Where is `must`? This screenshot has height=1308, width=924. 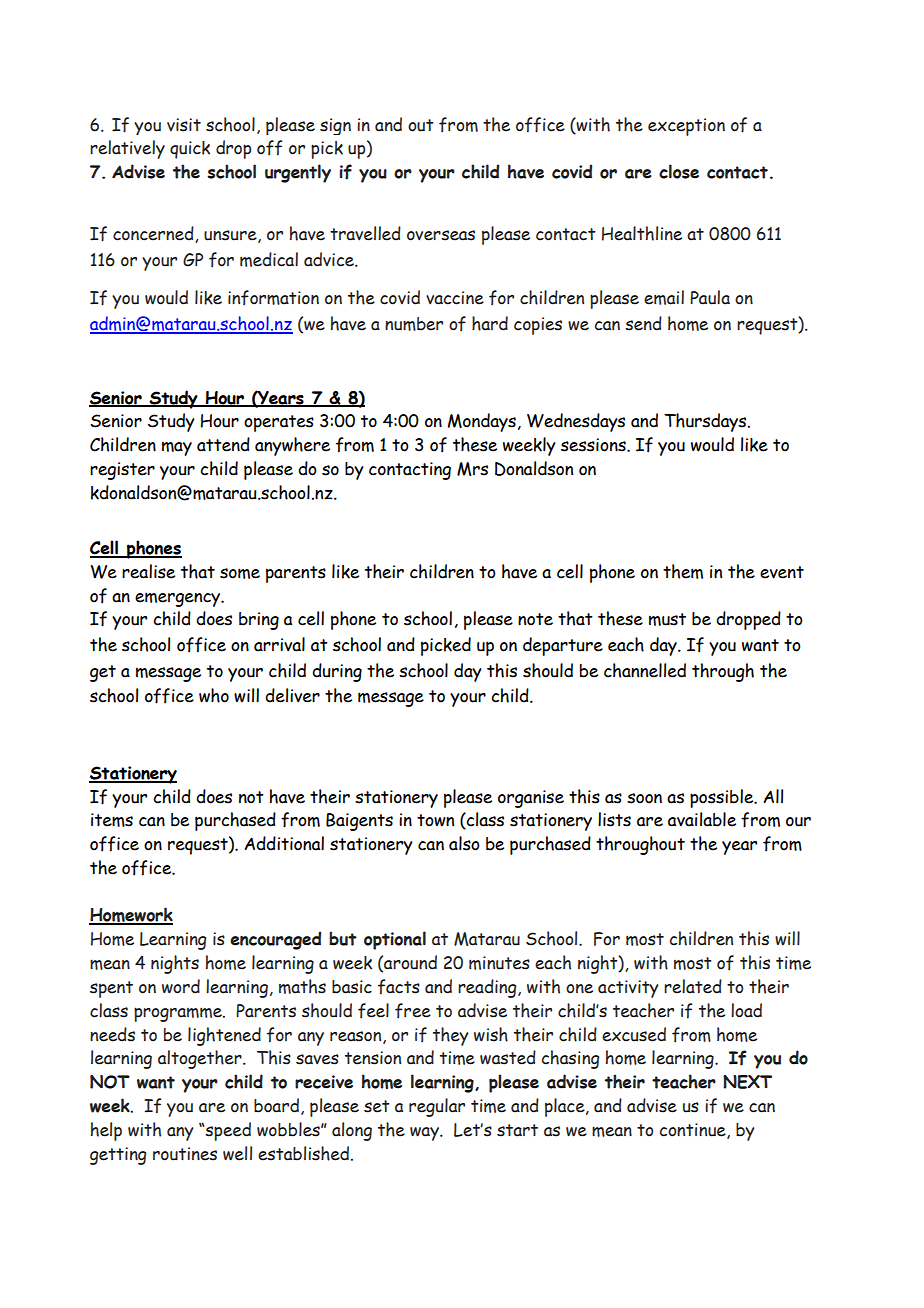
must is located at coordinates (667, 619).
